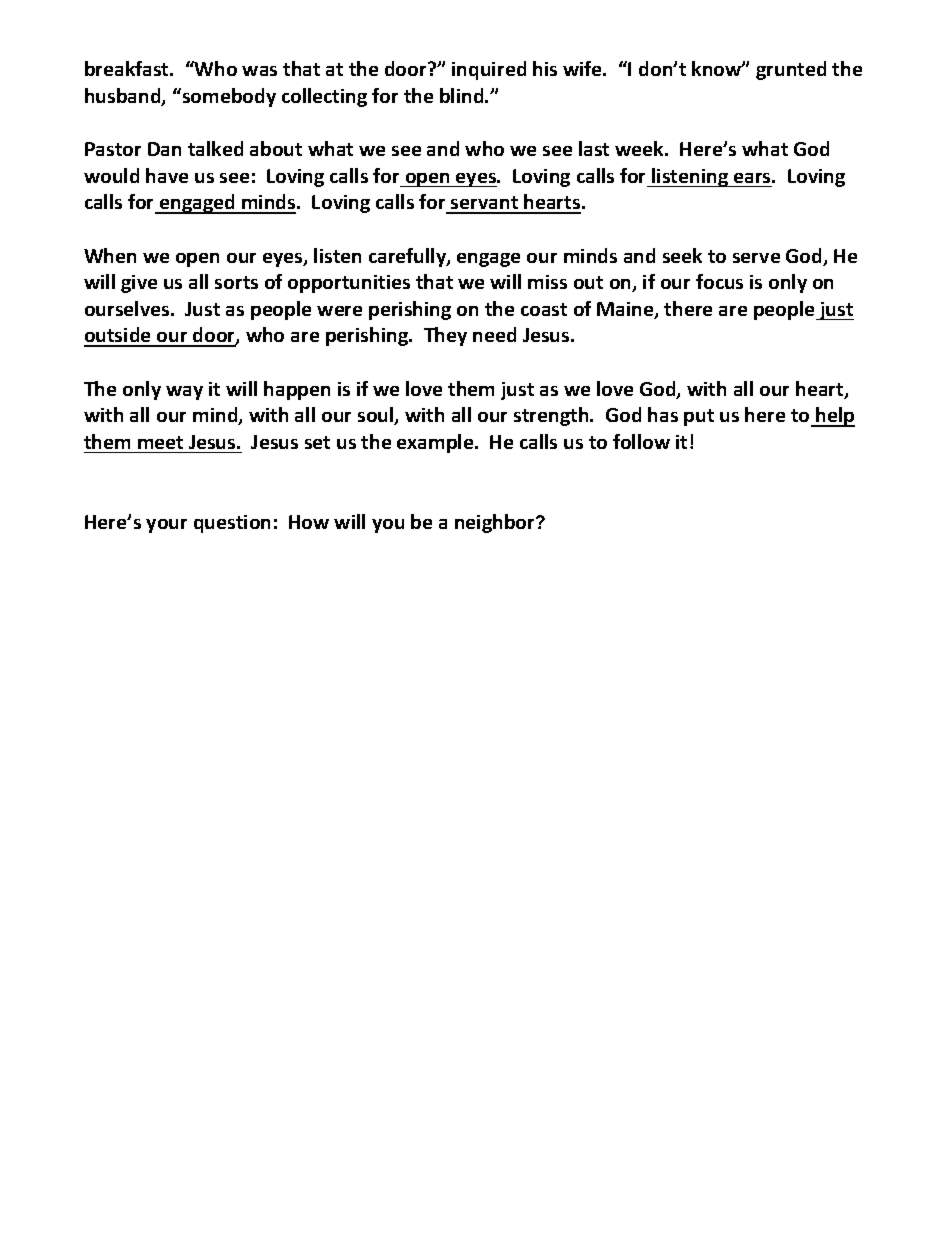 This image has width=952, height=1233. What do you see at coordinates (232, 524) in the image?
I see `question` at bounding box center [232, 524].
